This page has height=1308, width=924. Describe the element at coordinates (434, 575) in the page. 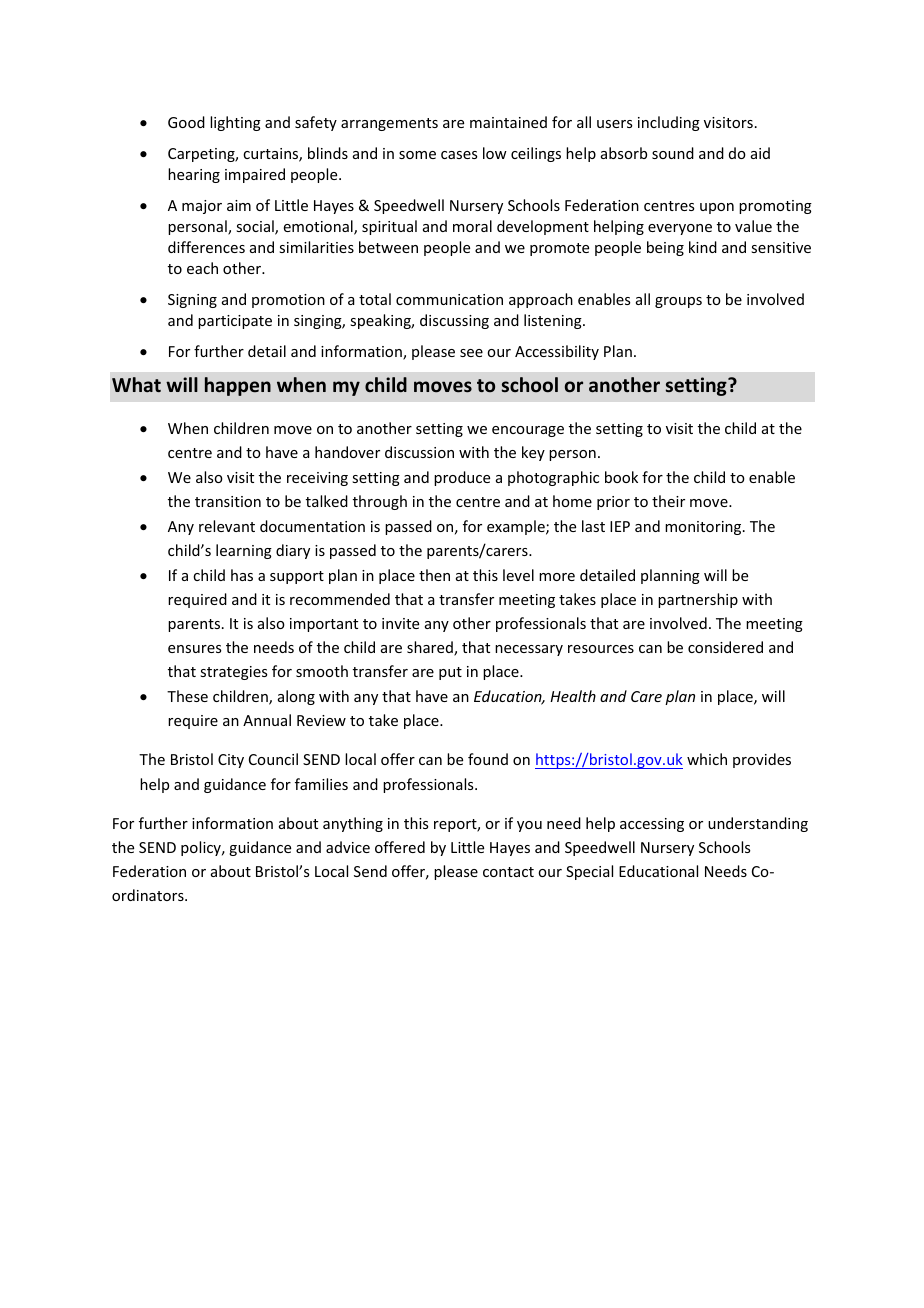

I see `then` at that location.
